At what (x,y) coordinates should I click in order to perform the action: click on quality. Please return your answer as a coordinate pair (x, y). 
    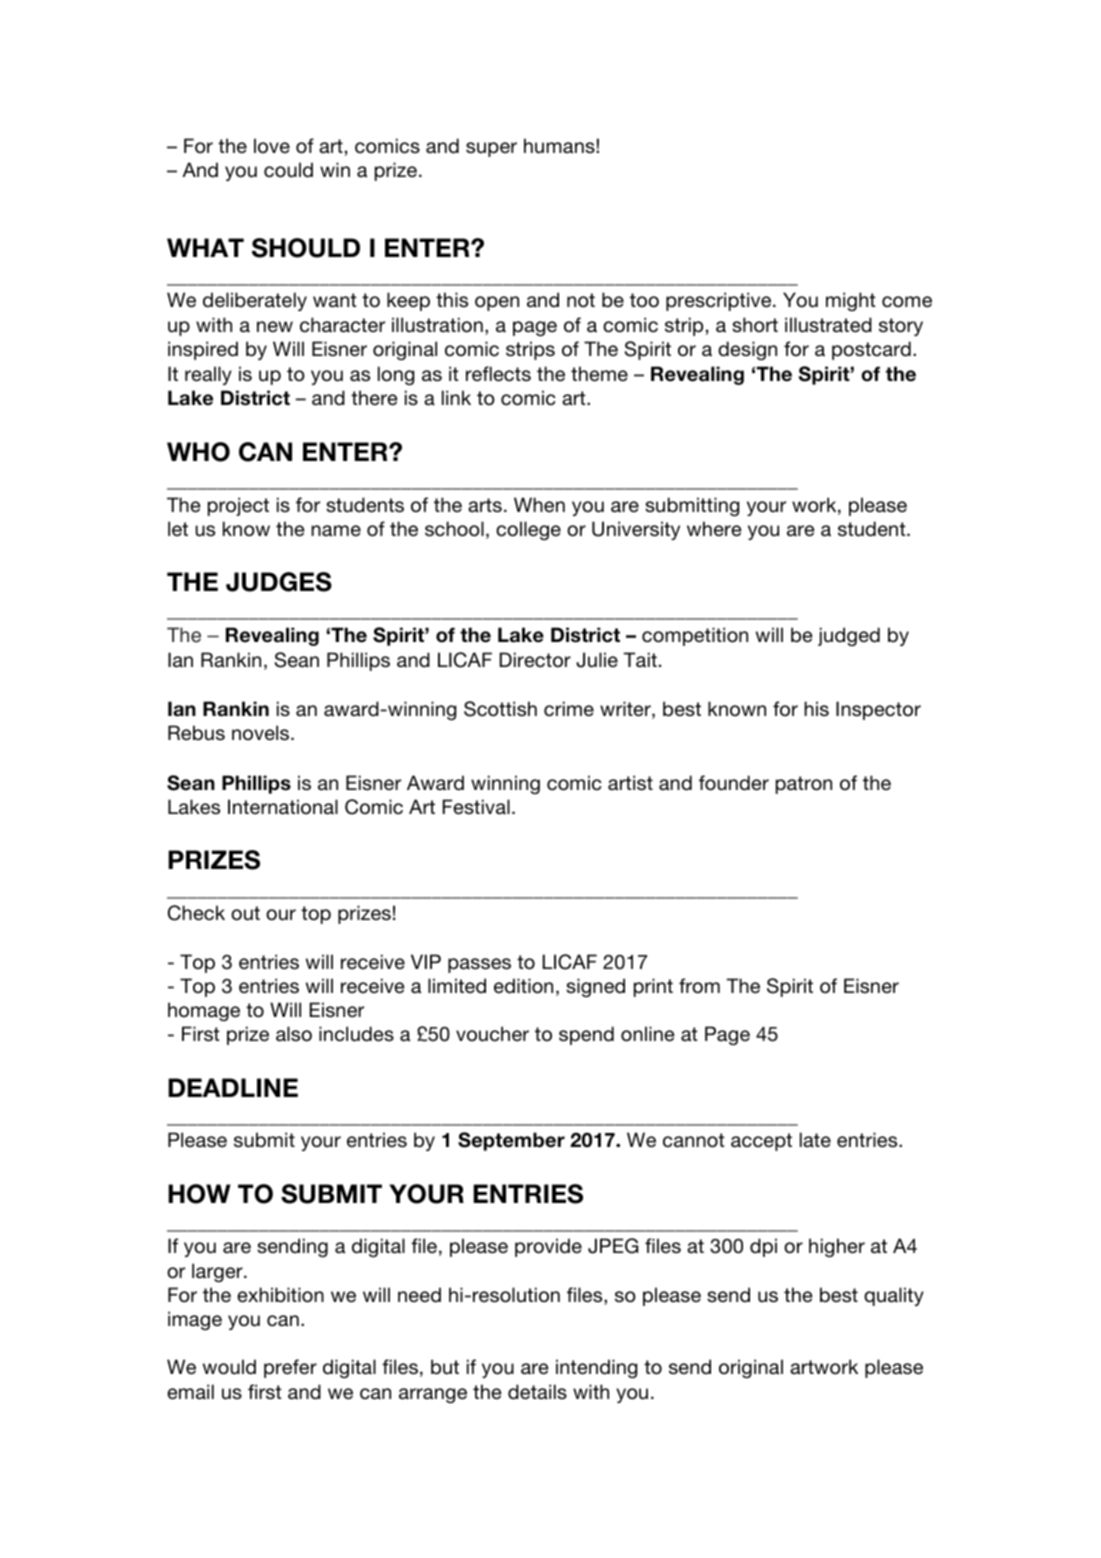
    Looking at the image, I should click on (894, 1296).
